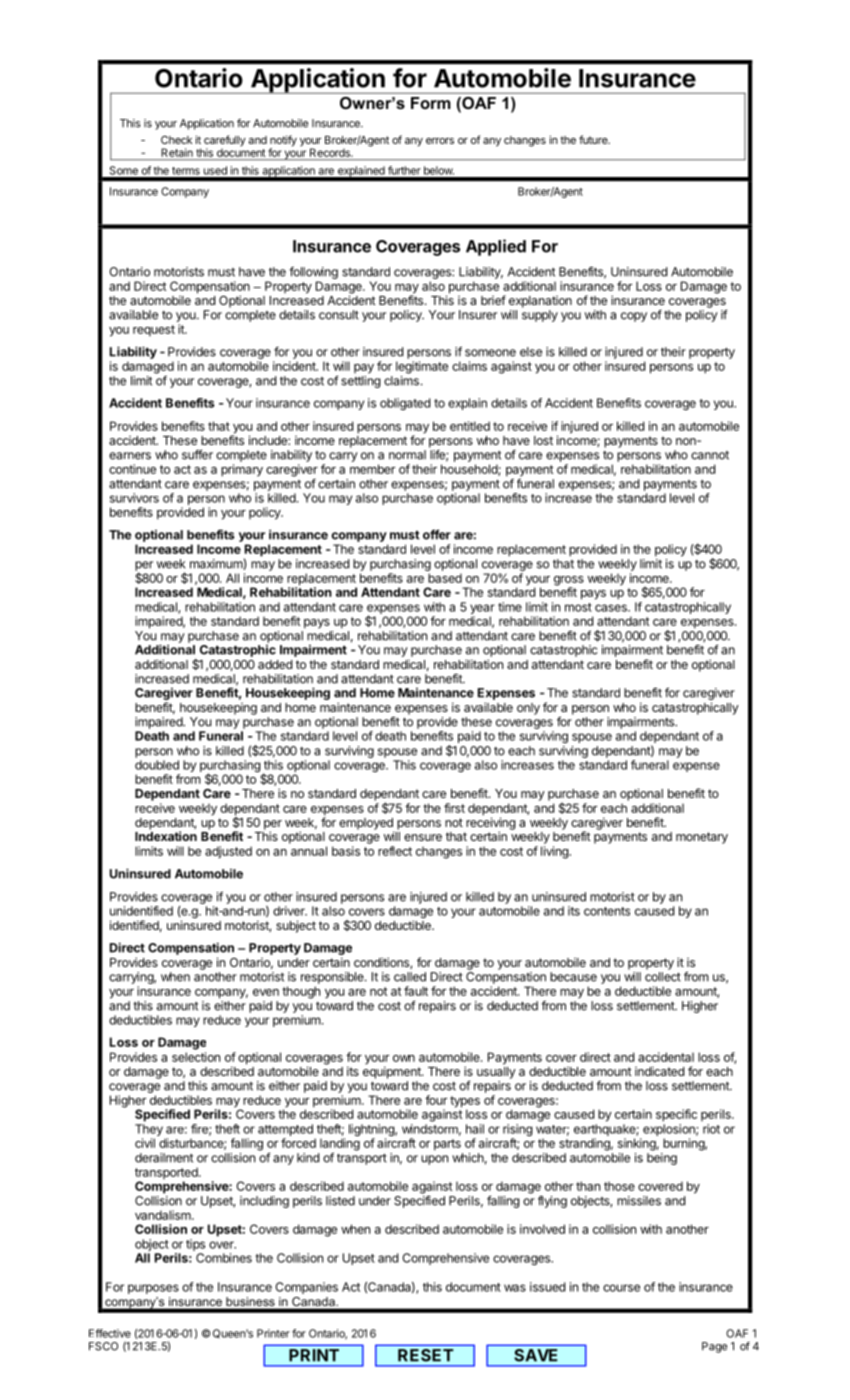 The image size is (850, 1400). I want to click on purposes, so click(153, 1289).
